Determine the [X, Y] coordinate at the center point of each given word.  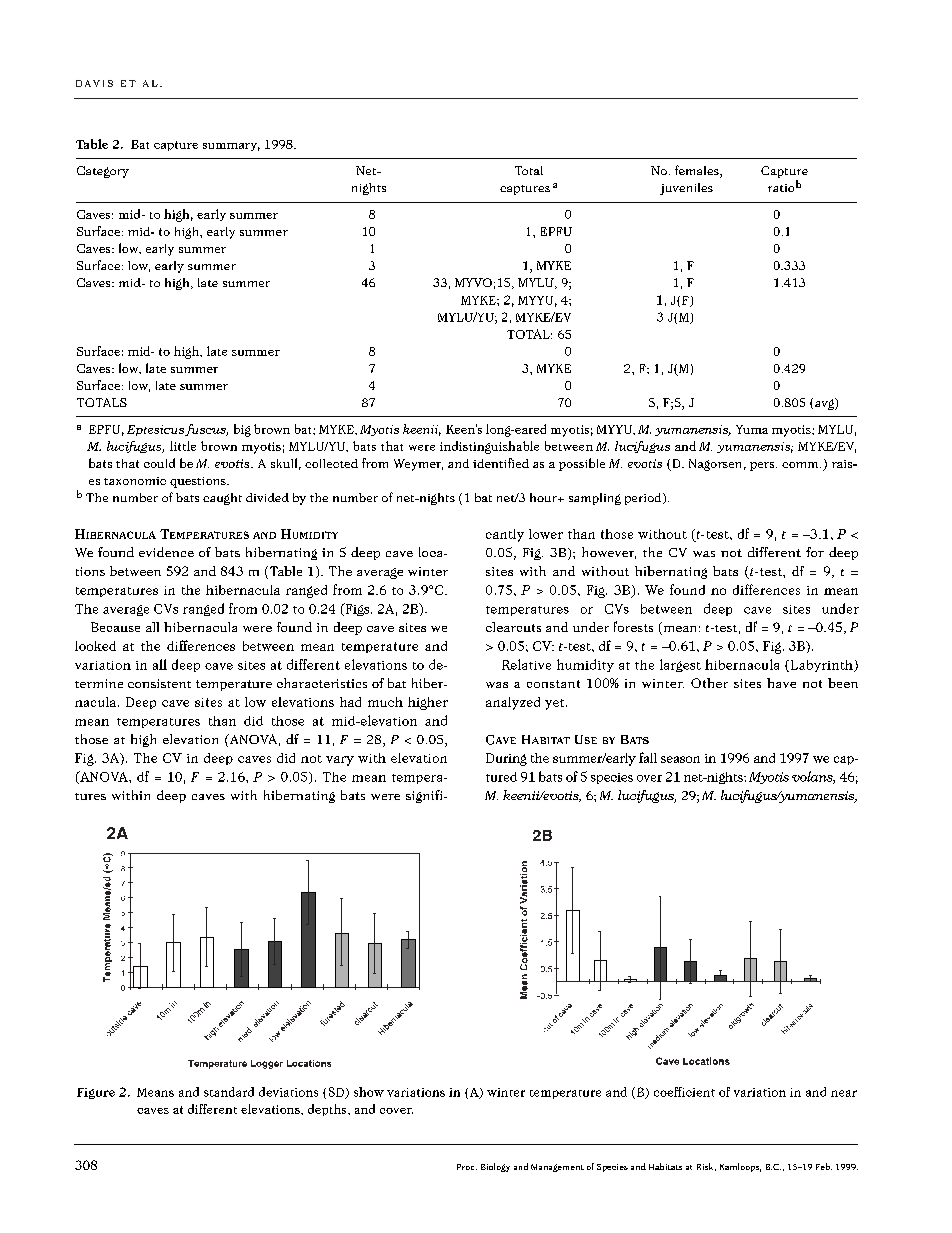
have [781, 683]
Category [103, 172]
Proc [467, 1167]
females [698, 171]
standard [229, 1092]
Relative [526, 664]
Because [115, 627]
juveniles [686, 189]
